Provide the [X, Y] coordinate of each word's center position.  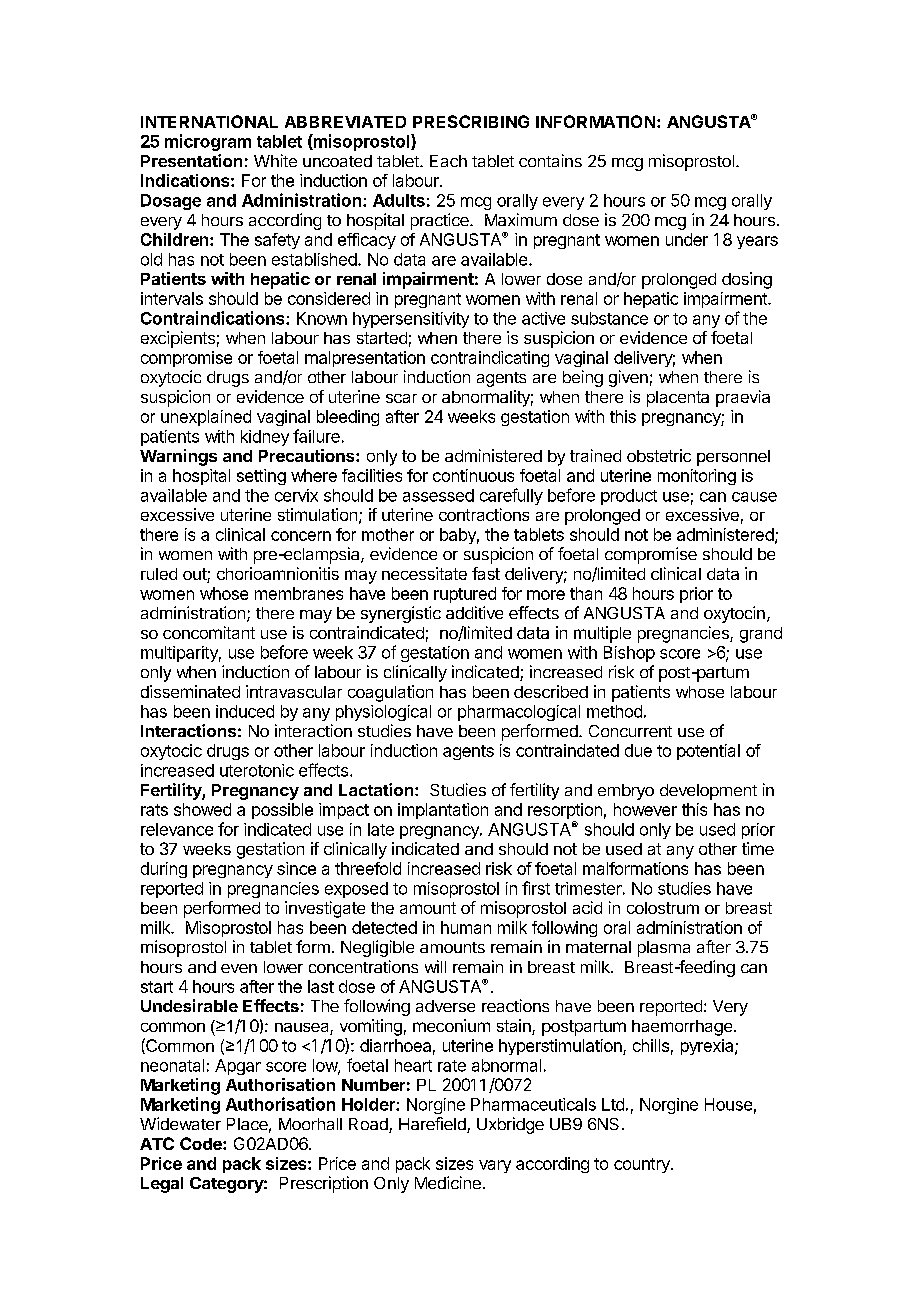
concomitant [209, 632]
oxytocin [734, 614]
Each [448, 161]
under [687, 239]
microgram [208, 142]
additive [474, 612]
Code [202, 1143]
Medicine [448, 1182]
